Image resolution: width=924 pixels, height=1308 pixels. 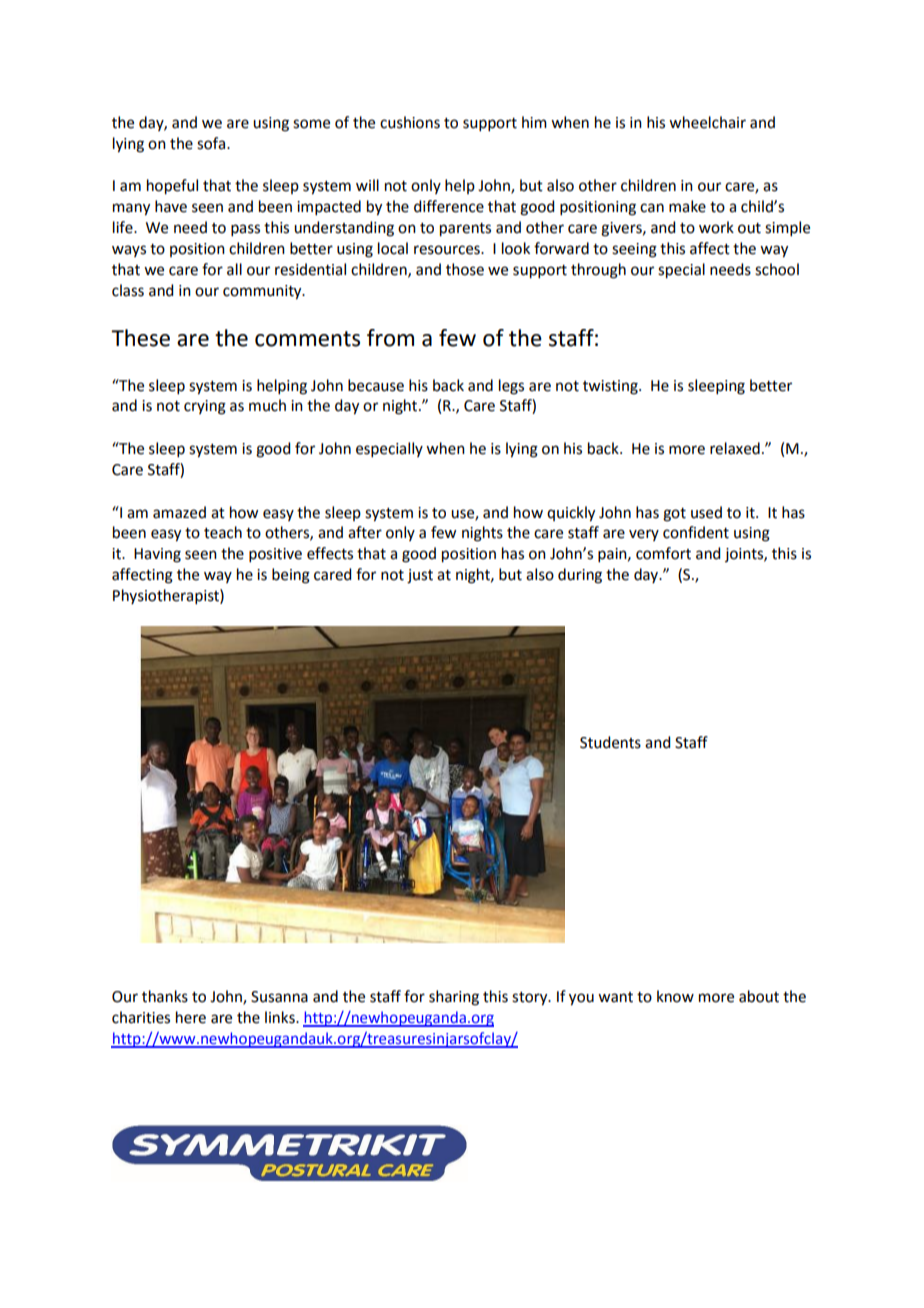 I want to click on wheelchair, so click(x=707, y=122).
